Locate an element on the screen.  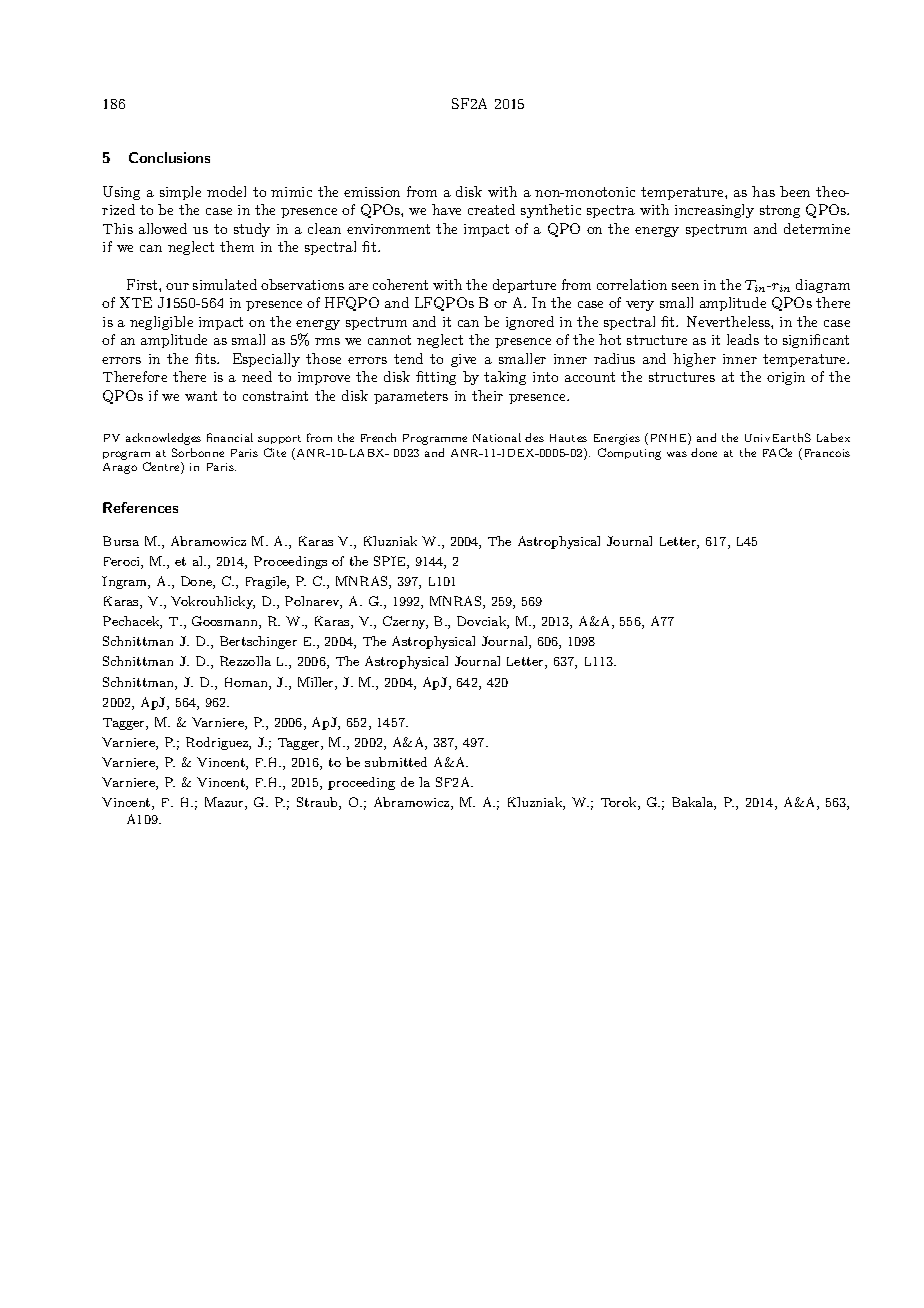
created is located at coordinates (491, 209).
